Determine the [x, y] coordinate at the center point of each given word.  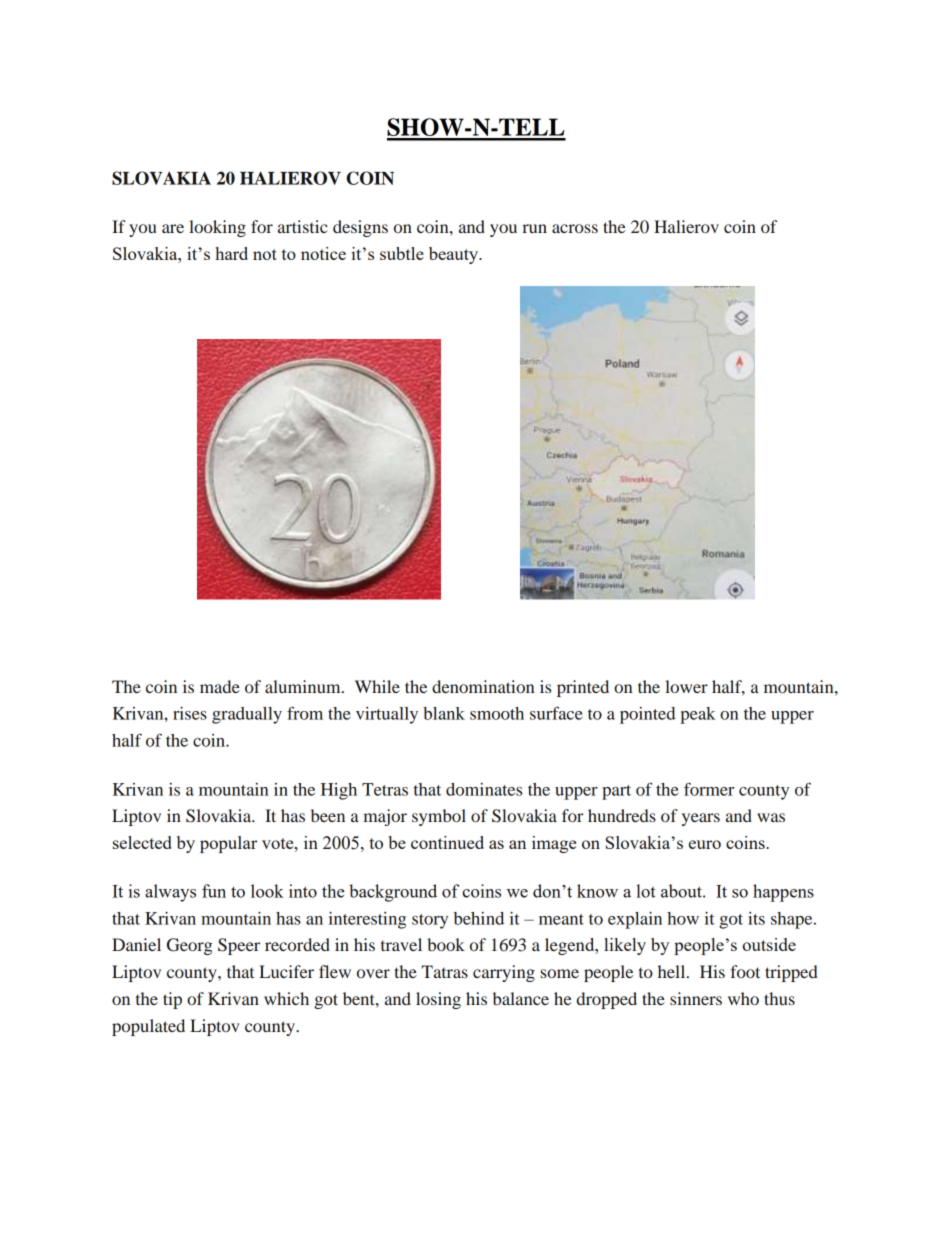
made [220, 686]
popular [228, 844]
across [575, 228]
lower [686, 686]
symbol [439, 817]
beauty [455, 255]
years [701, 819]
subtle [402, 253]
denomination [483, 686]
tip [172, 1000]
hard [231, 253]
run [534, 228]
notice [323, 253]
